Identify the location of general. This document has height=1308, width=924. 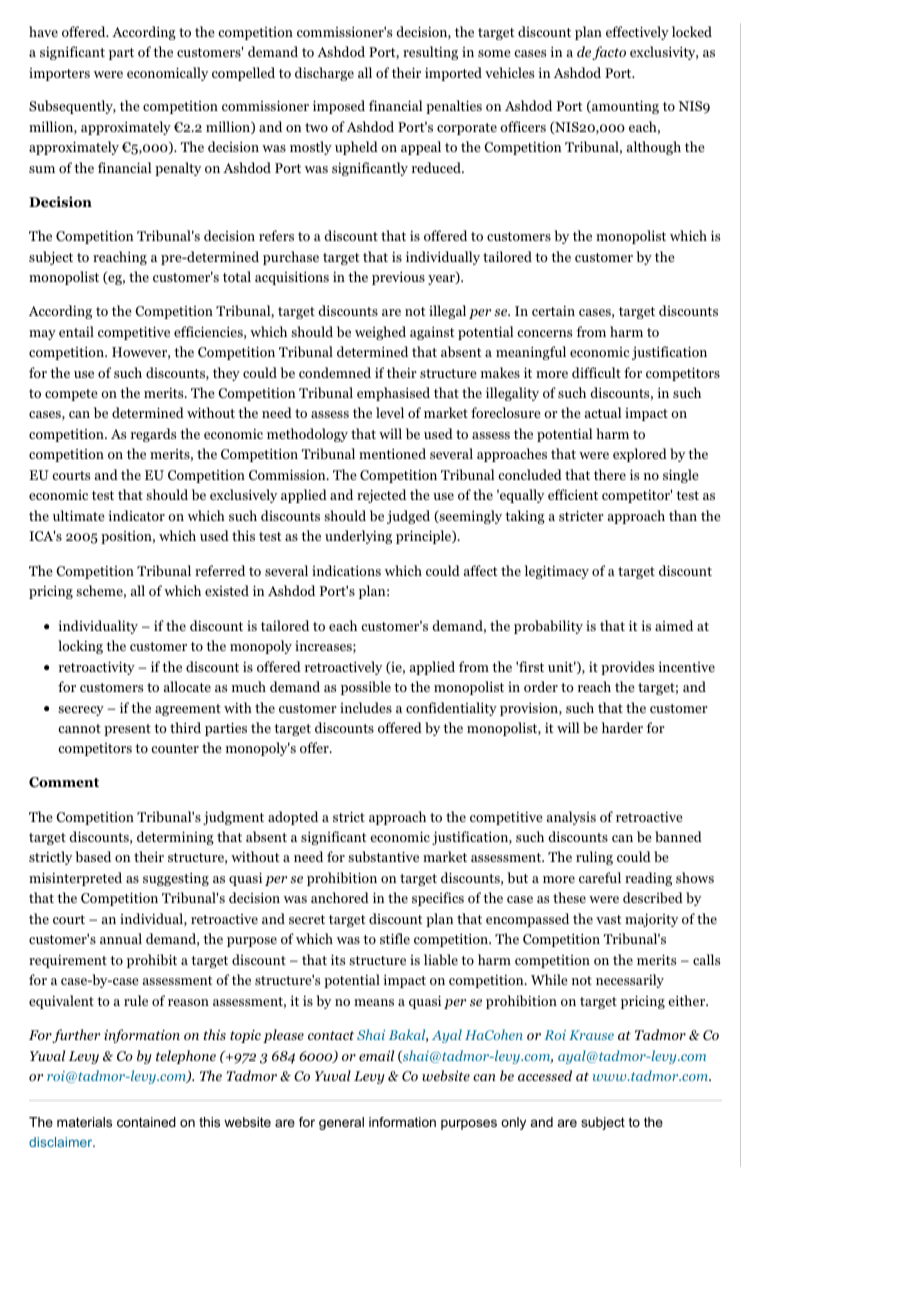
(341, 1123).
